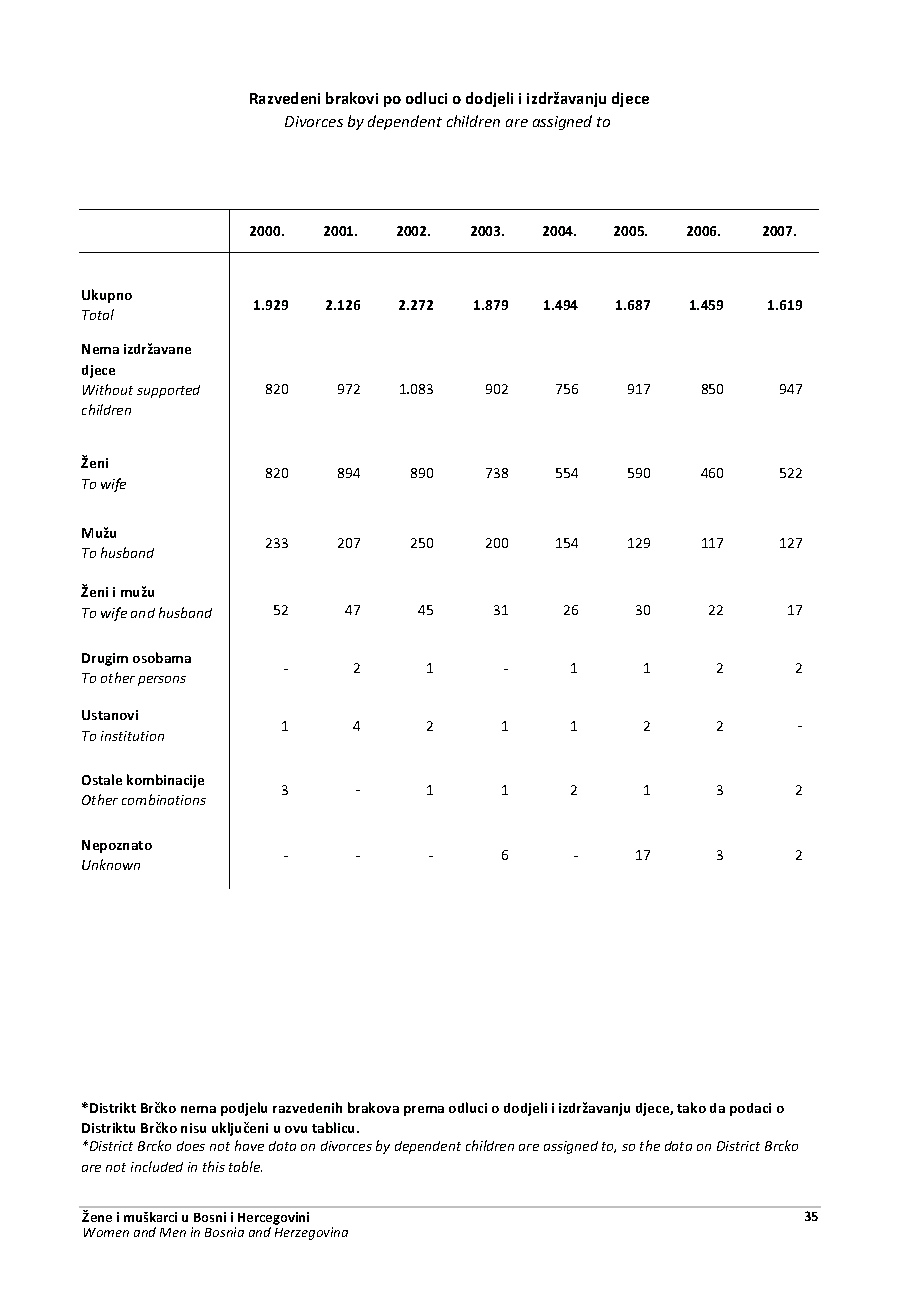  Describe the element at coordinates (191, 1146) in the page. I see `does` at that location.
